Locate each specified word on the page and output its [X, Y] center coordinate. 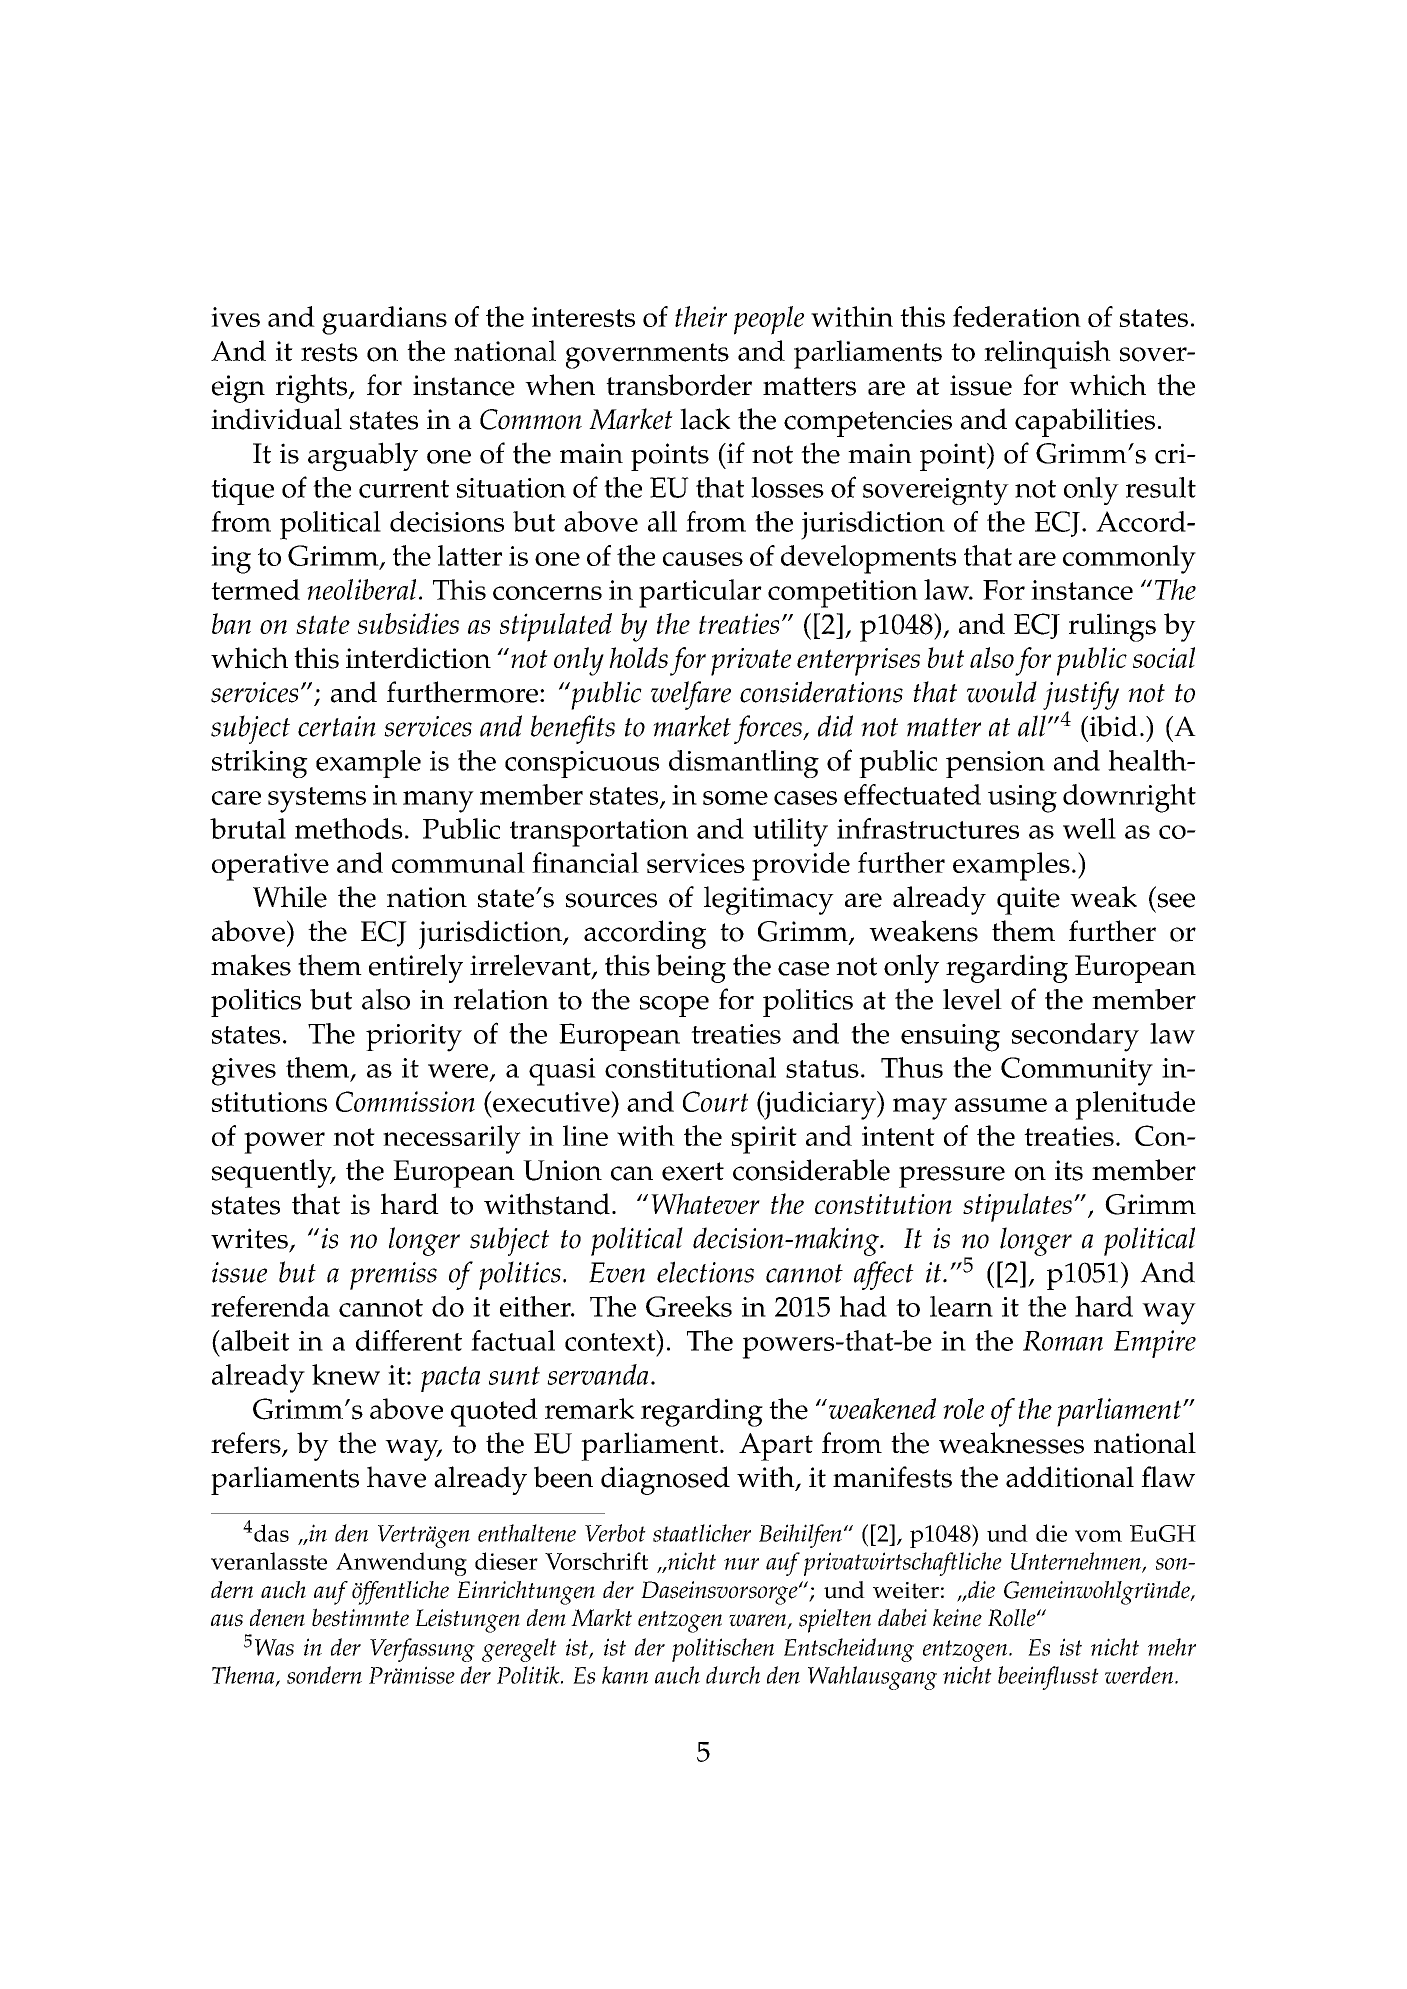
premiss [393, 1276]
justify [1081, 696]
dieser [506, 1561]
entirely [416, 968]
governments [647, 356]
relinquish [1047, 354]
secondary [1075, 1037]
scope [674, 1006]
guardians [384, 320]
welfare [691, 695]
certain [337, 726]
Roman [1063, 1341]
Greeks [689, 1306]
